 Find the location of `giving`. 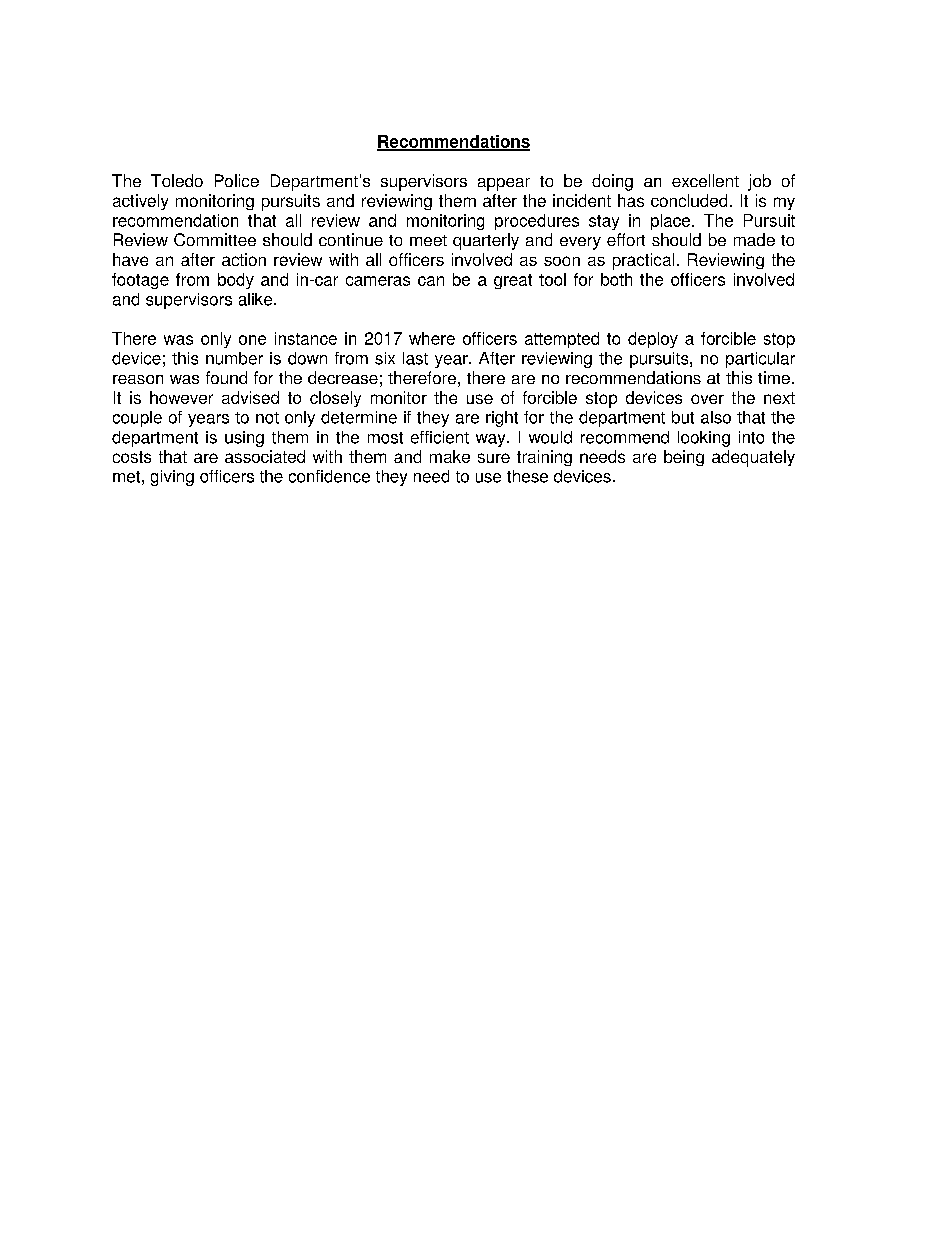

giving is located at coordinates (172, 478).
